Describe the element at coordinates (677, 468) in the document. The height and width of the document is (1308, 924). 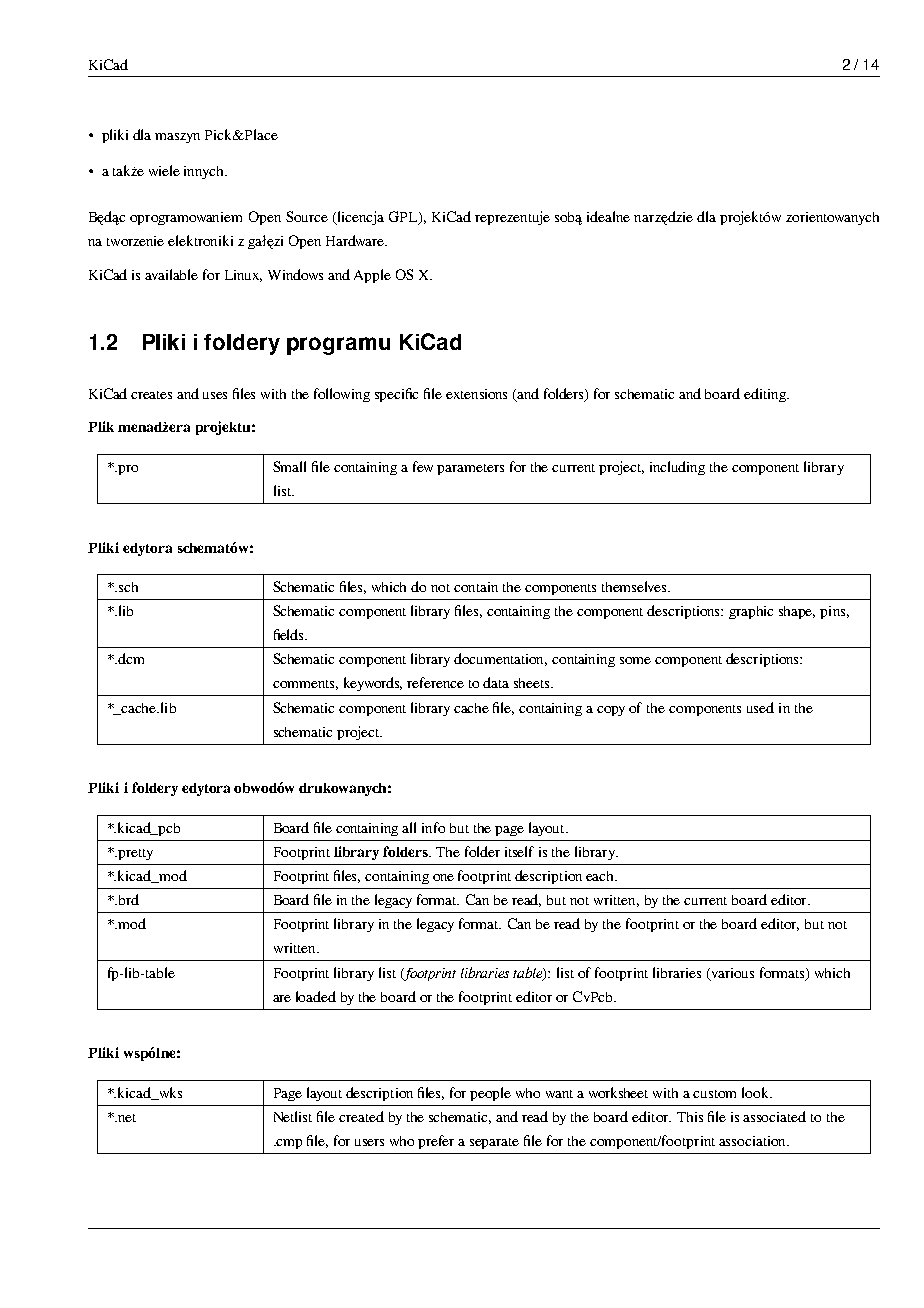
I see `including` at that location.
